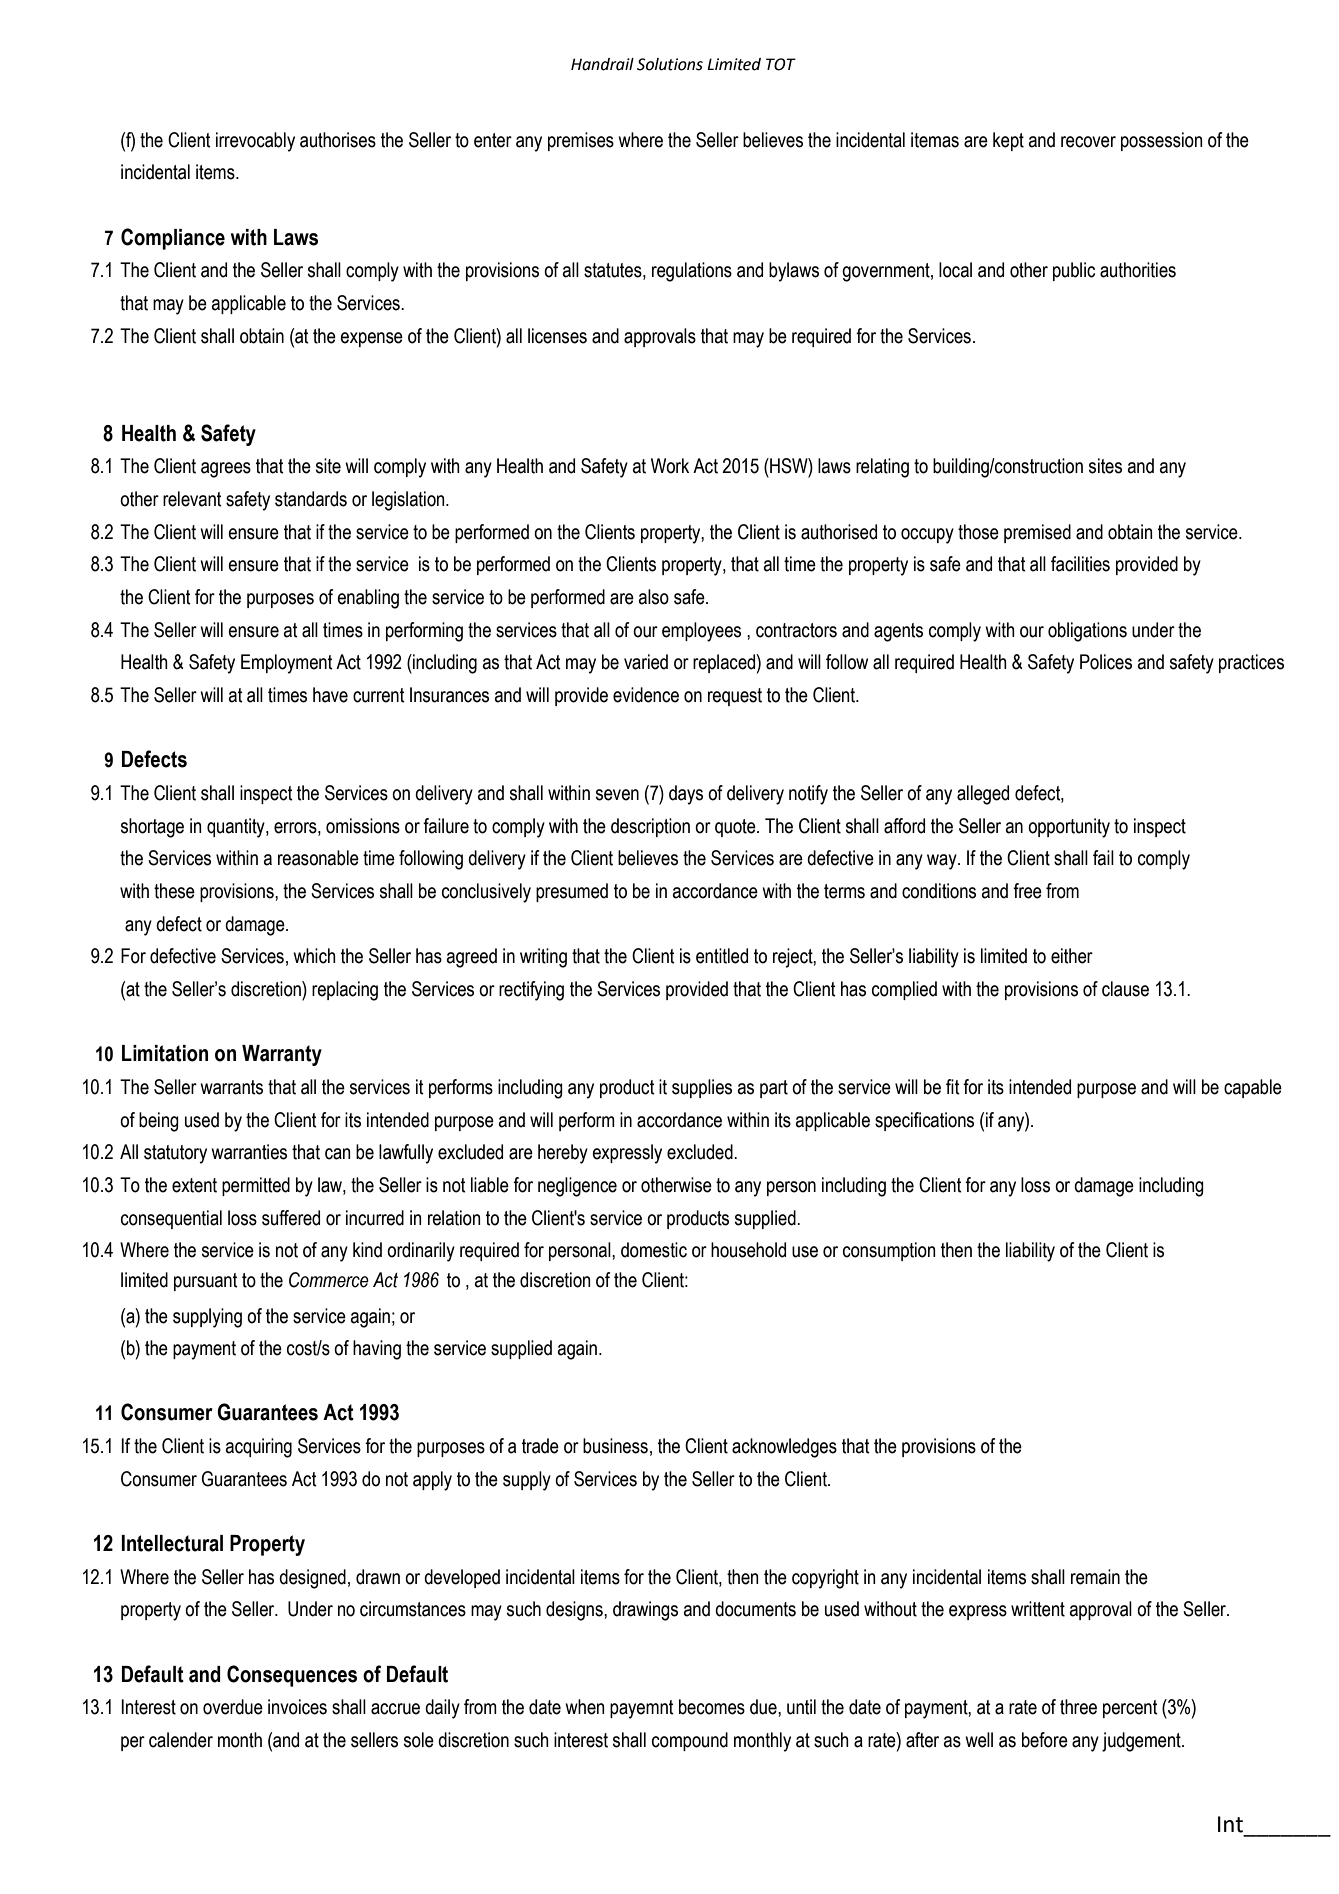  Describe the element at coordinates (292, 1676) in the screenshot. I see `Consequences` at that location.
